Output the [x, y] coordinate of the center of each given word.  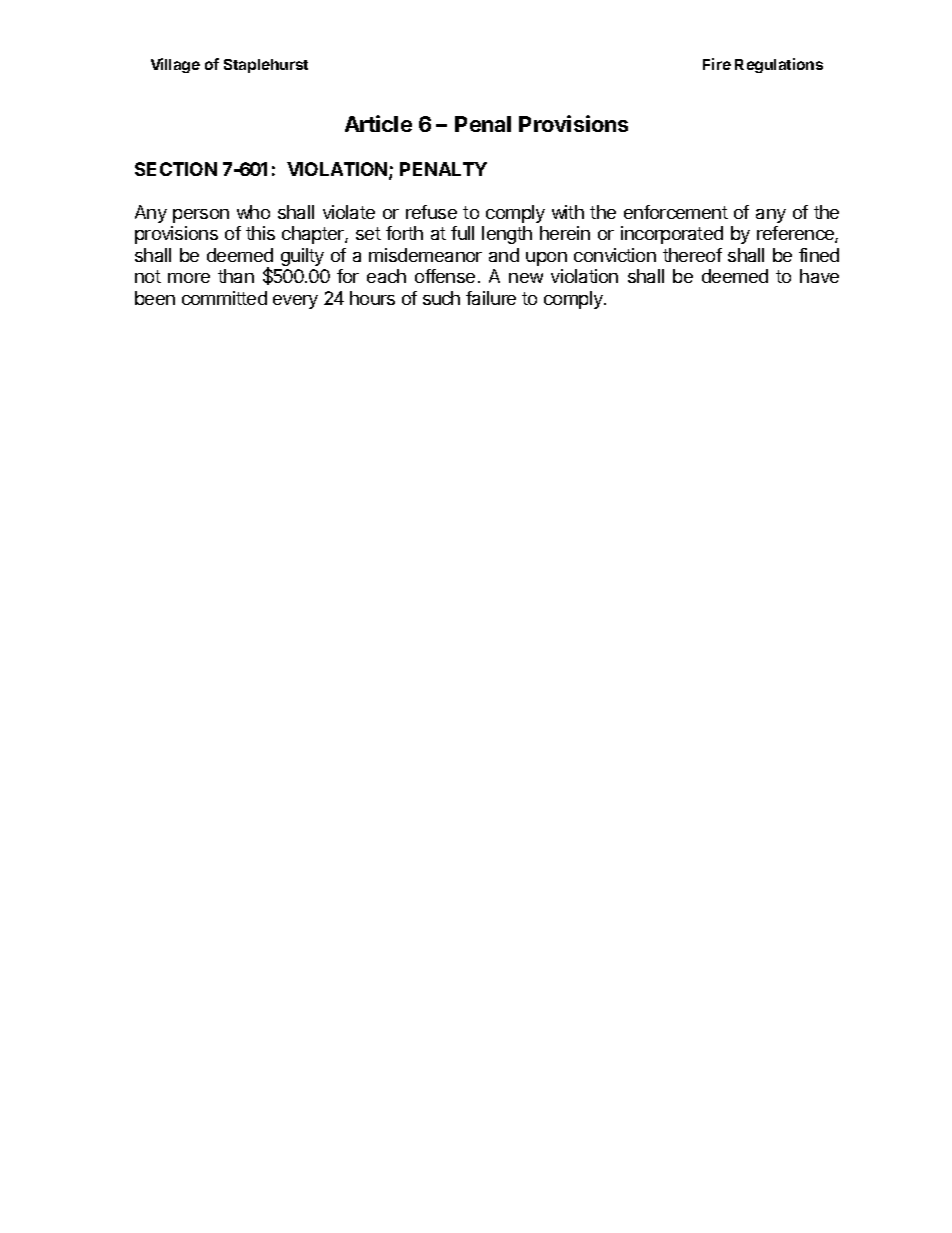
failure [491, 298]
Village [175, 65]
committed [224, 298]
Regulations [779, 65]
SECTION [176, 169]
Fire [717, 64]
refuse [431, 212]
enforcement [676, 212]
